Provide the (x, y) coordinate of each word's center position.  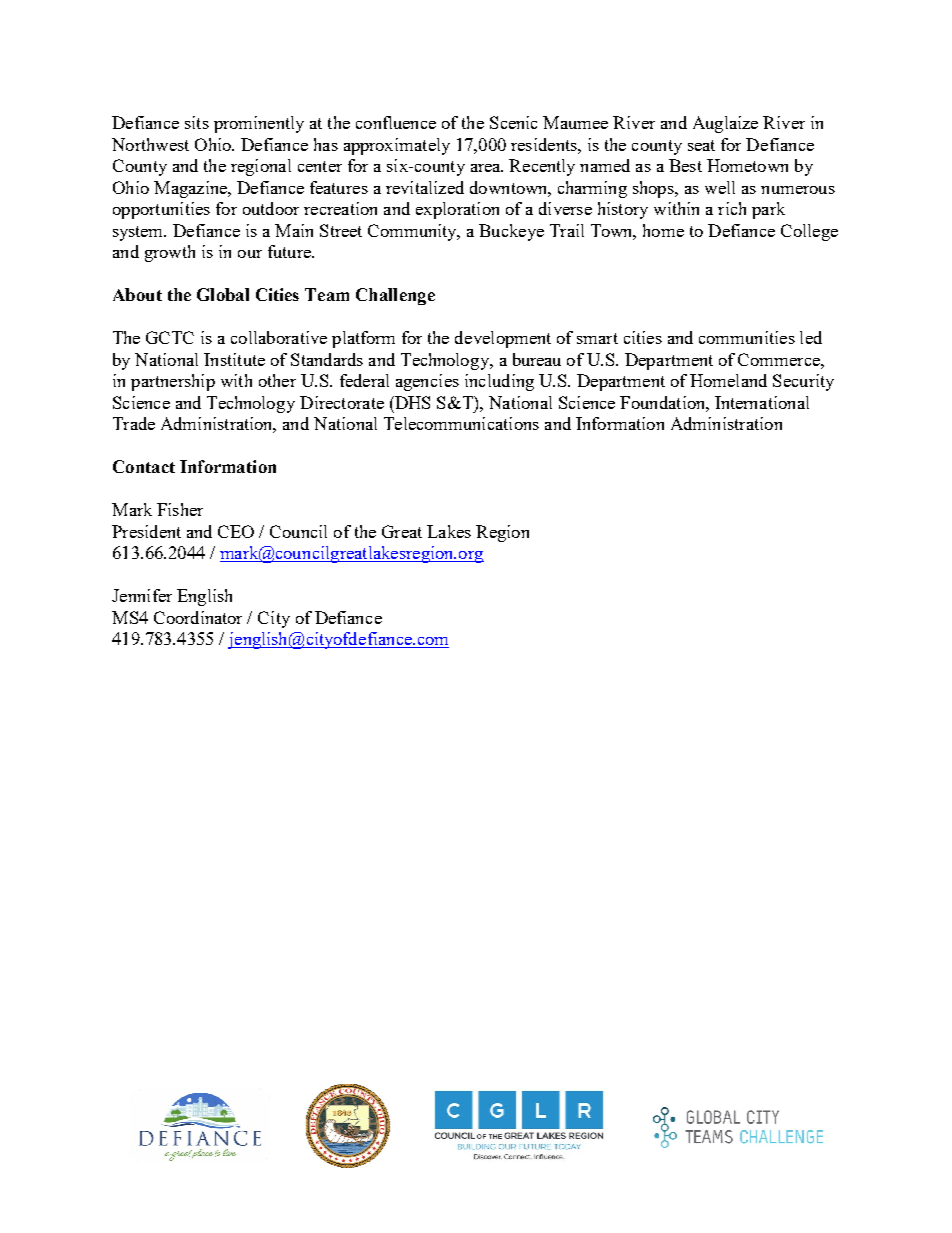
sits (197, 122)
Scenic (513, 122)
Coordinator (198, 617)
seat (701, 145)
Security (803, 382)
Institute (234, 359)
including (499, 382)
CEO (236, 531)
